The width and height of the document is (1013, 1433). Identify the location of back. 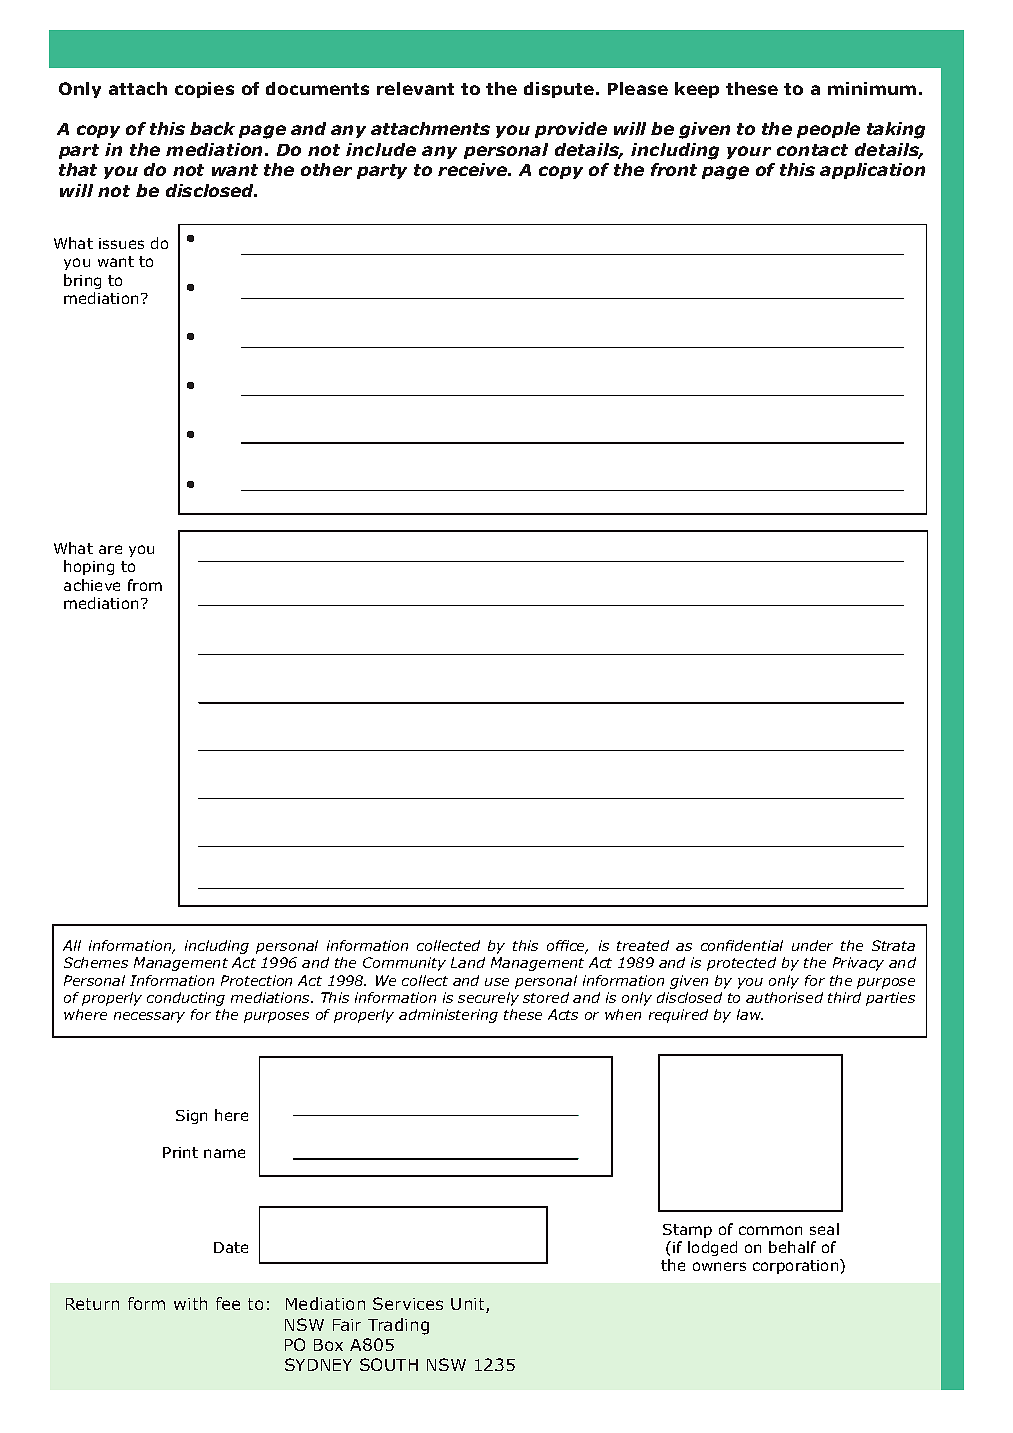
(212, 128).
